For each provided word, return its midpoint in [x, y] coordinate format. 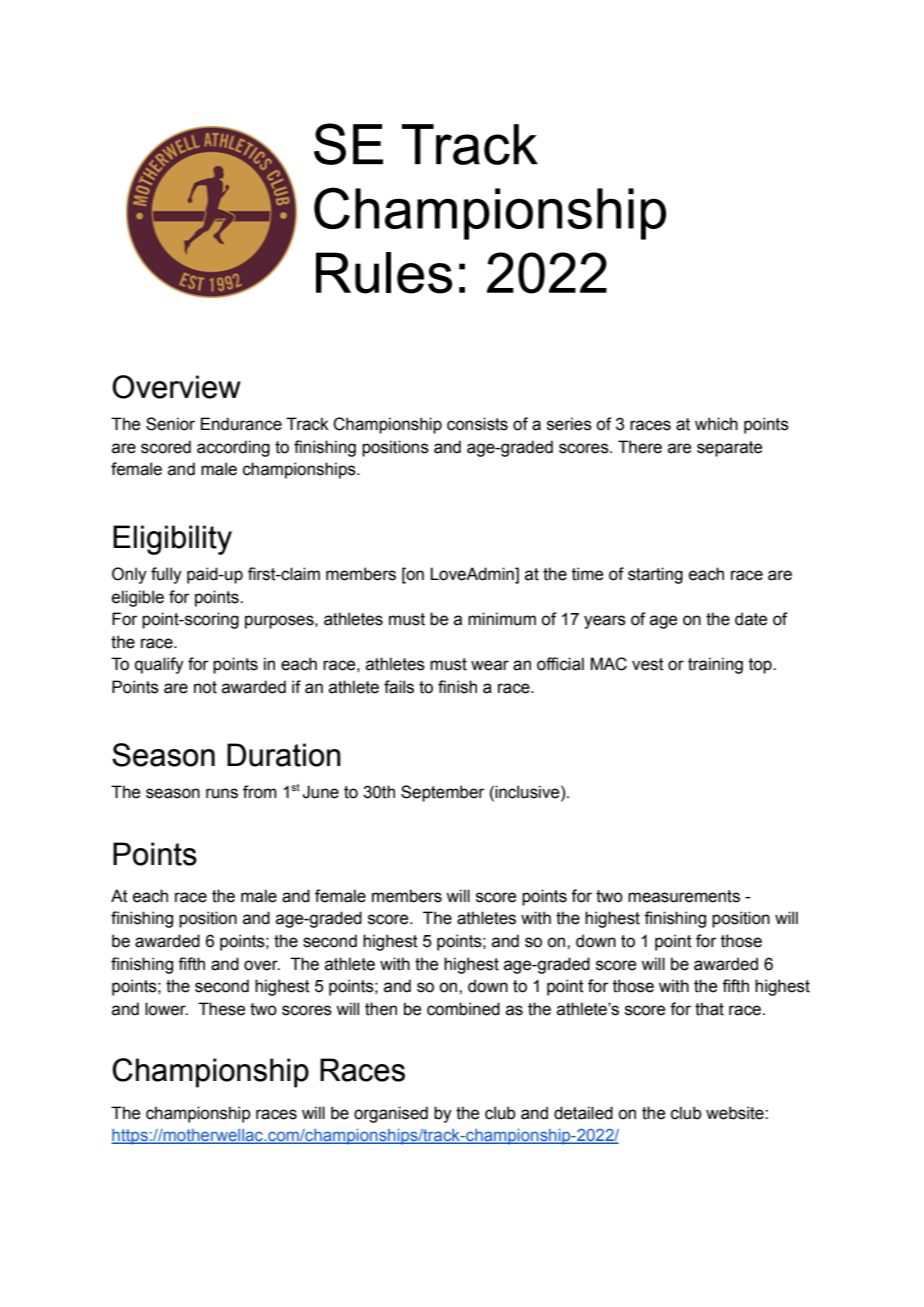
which [716, 424]
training [715, 665]
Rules [384, 273]
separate [729, 449]
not [205, 687]
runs [222, 793]
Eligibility [172, 540]
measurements [684, 896]
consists [477, 424]
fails [399, 687]
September [443, 793]
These [221, 1009]
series [569, 424]
